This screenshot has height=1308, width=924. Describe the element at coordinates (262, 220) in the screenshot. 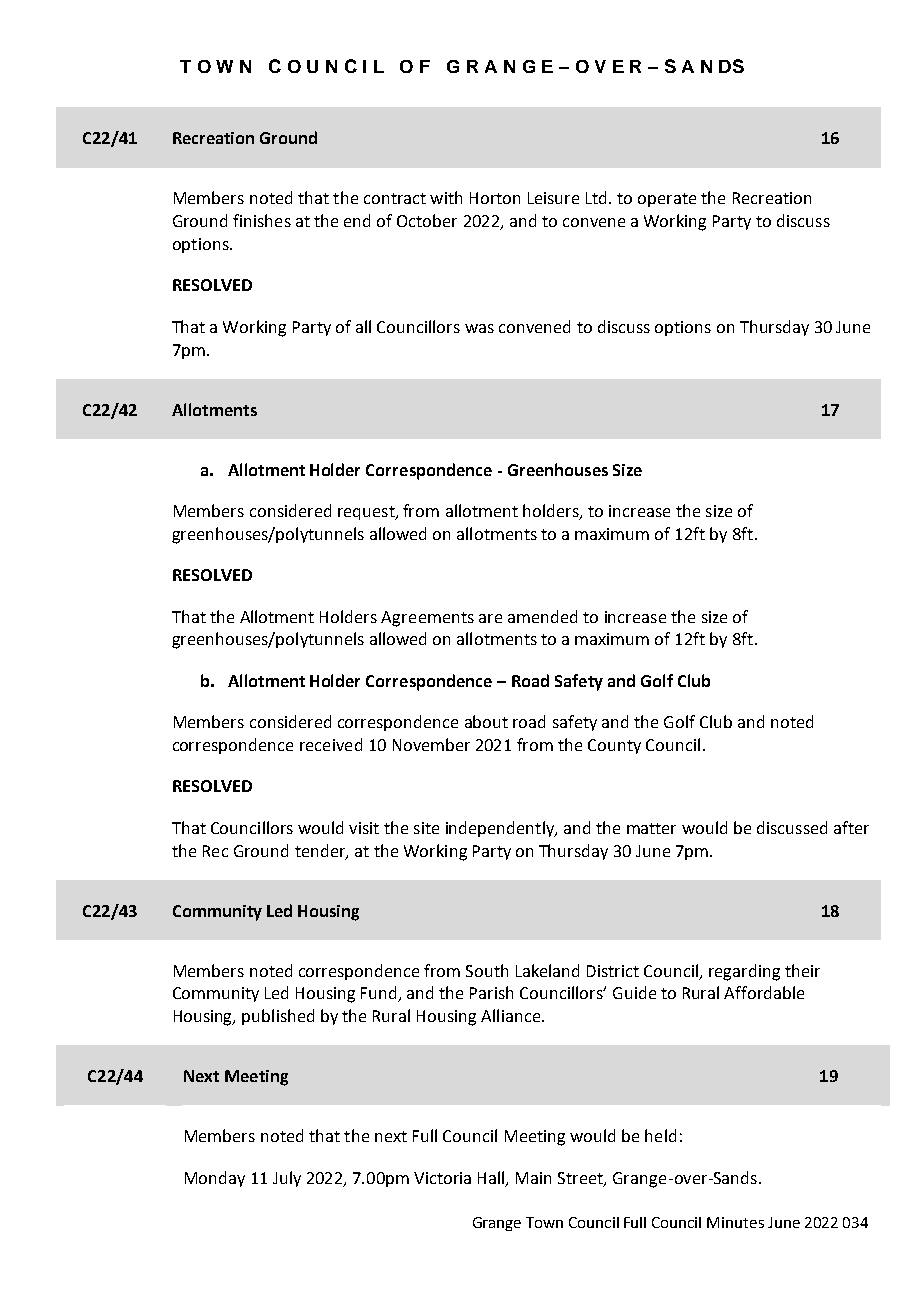

I see `finishes` at that location.
